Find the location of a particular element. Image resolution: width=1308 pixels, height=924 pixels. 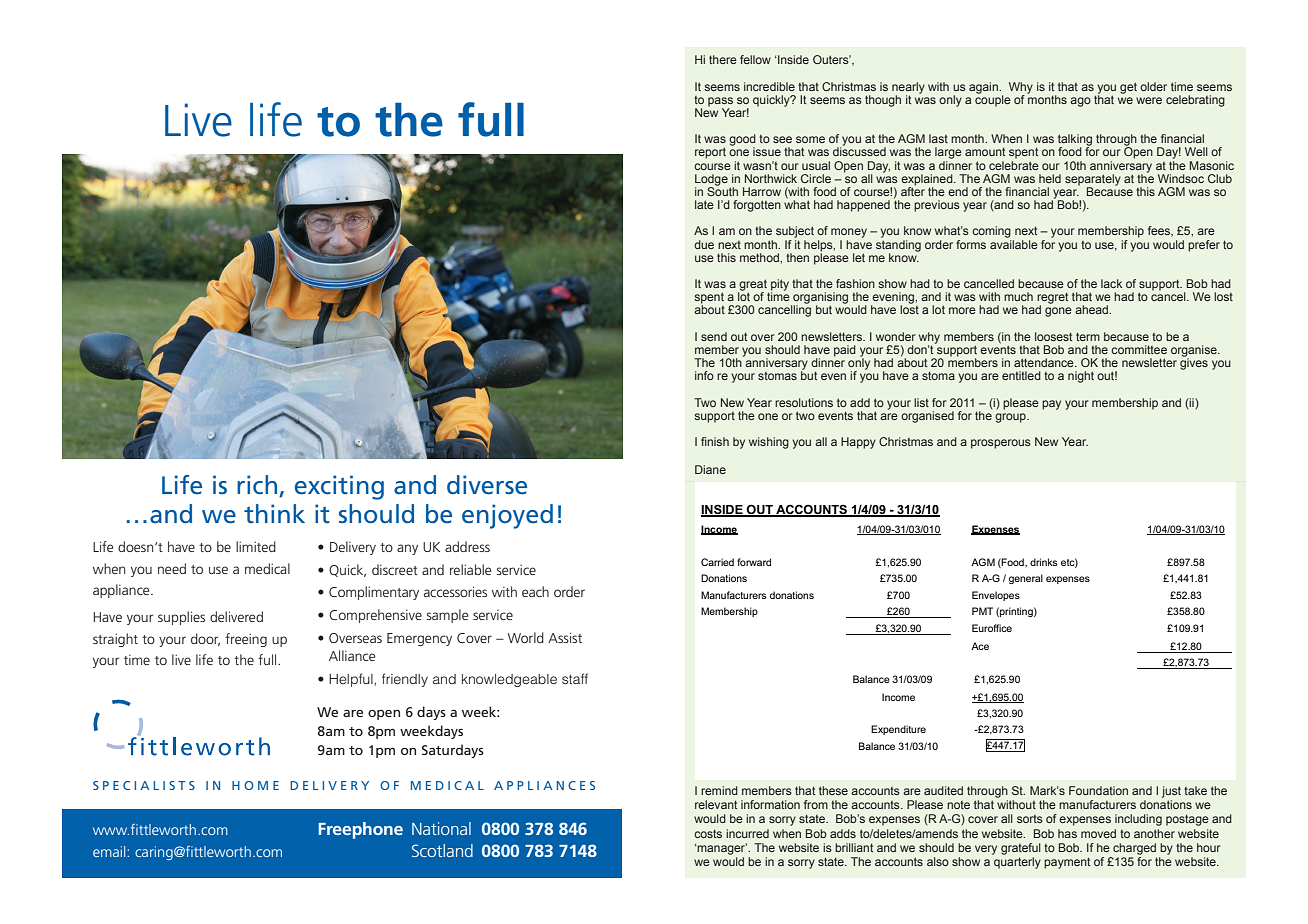

Carried is located at coordinates (717, 562).
